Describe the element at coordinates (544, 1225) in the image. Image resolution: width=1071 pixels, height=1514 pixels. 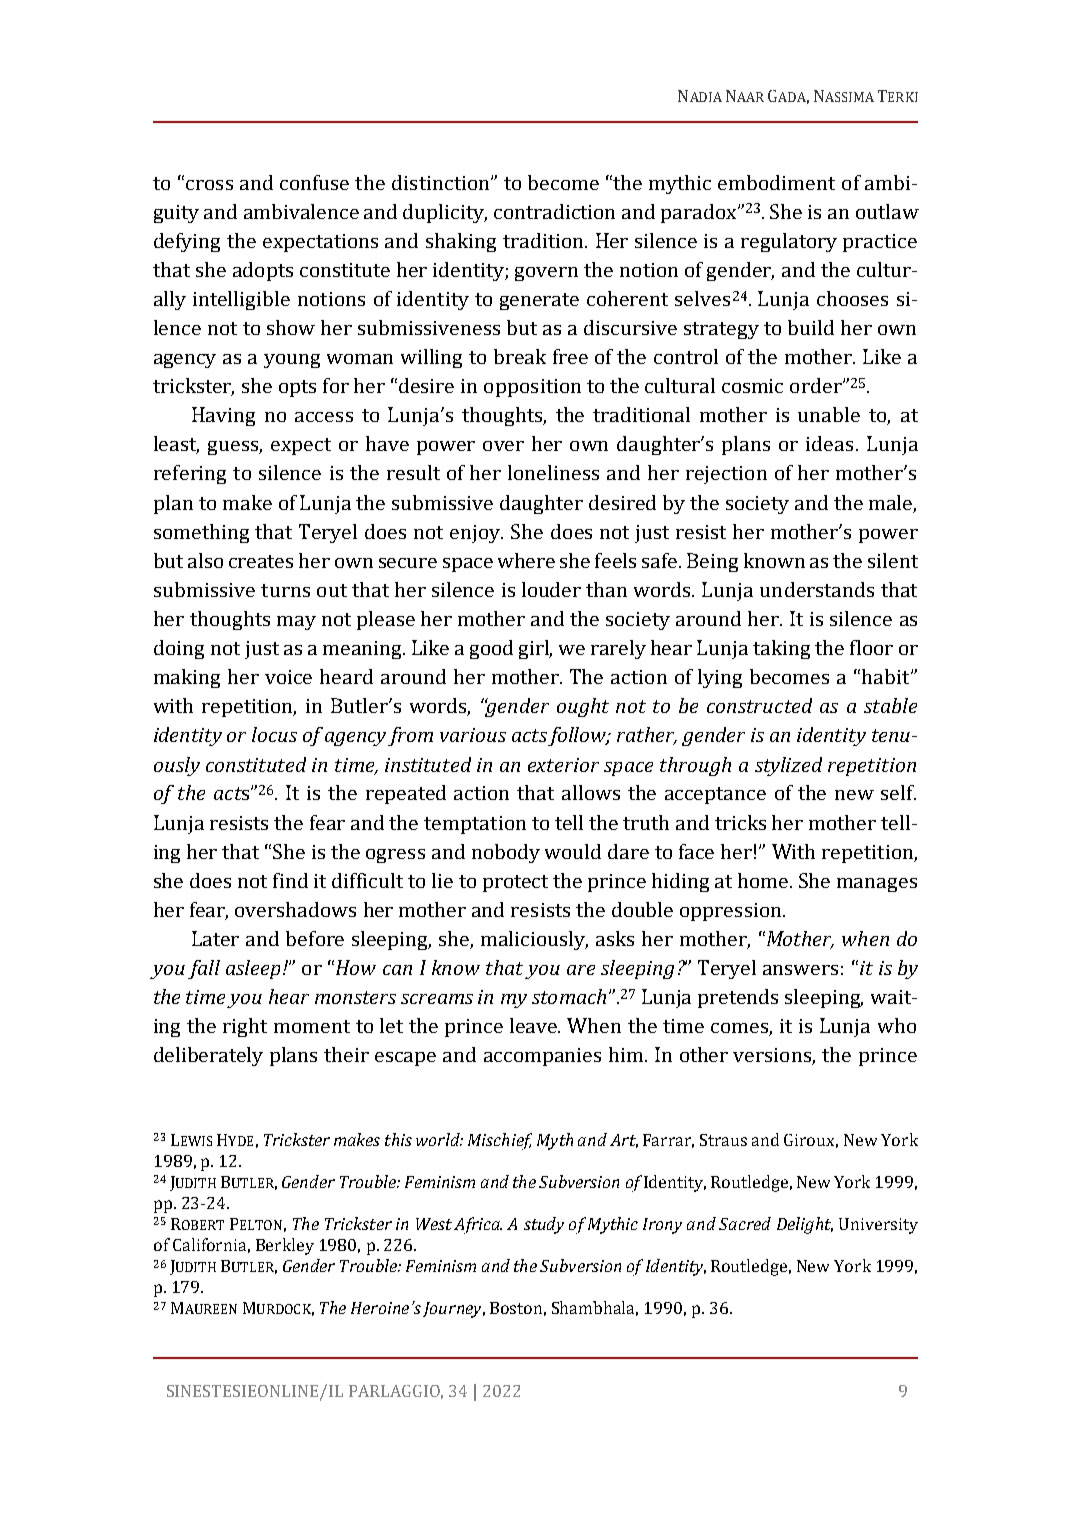
I see `study` at that location.
